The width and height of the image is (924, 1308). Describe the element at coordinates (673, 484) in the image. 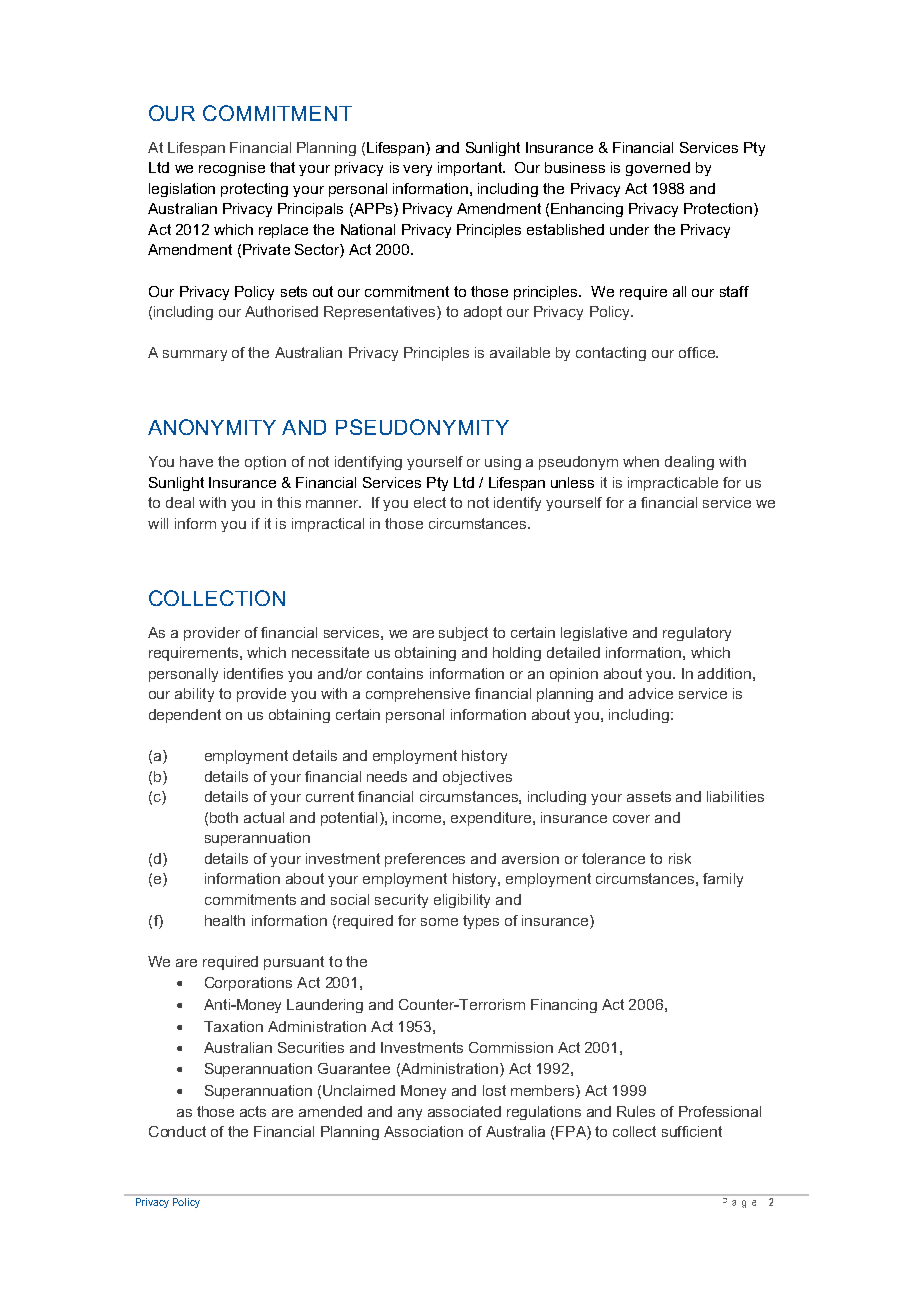

I see `impracticable` at that location.
